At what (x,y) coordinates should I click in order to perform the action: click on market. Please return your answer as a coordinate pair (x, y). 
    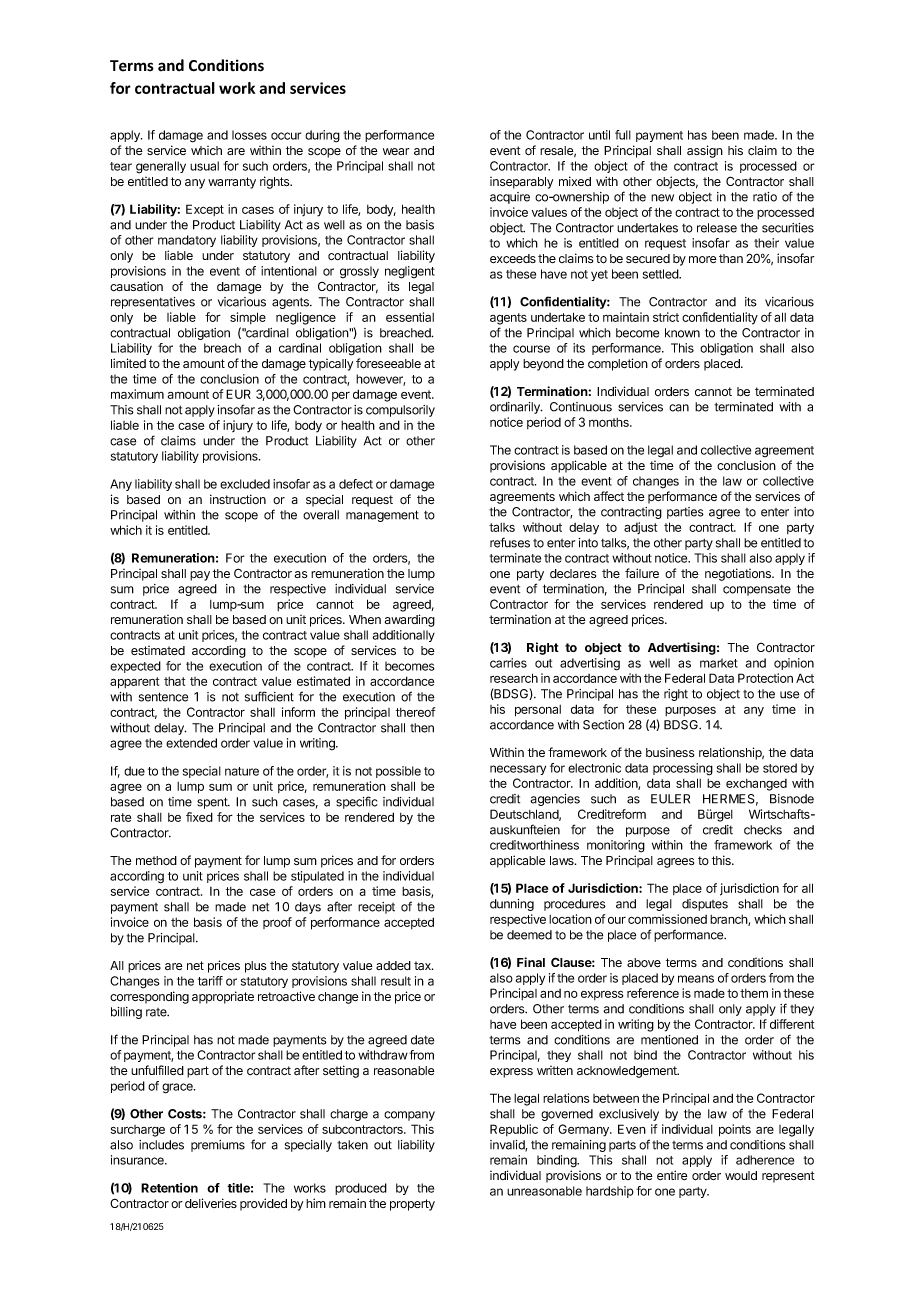
    Looking at the image, I should click on (719, 663).
